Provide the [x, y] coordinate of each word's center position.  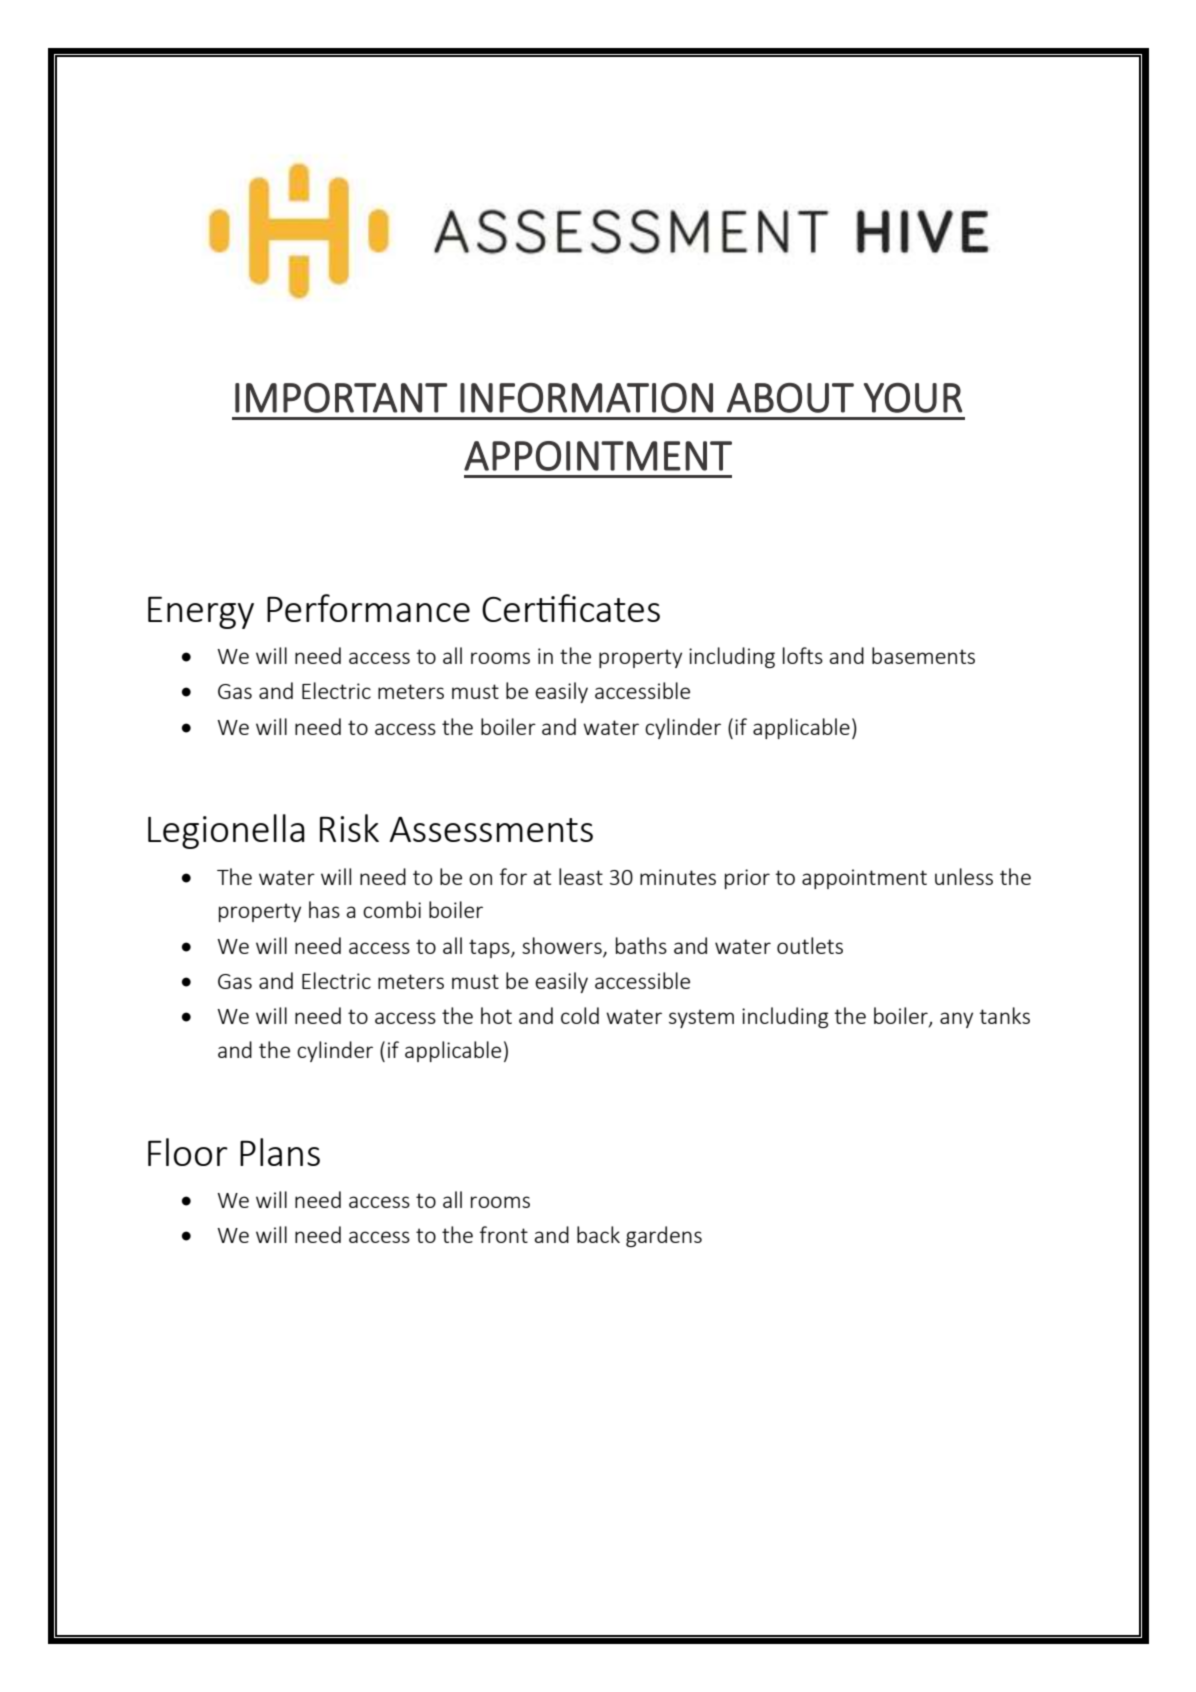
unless [964, 876]
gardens [664, 1236]
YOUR [913, 398]
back [598, 1234]
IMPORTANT [341, 398]
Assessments [491, 829]
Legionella [226, 831]
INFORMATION [586, 398]
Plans [280, 1152]
